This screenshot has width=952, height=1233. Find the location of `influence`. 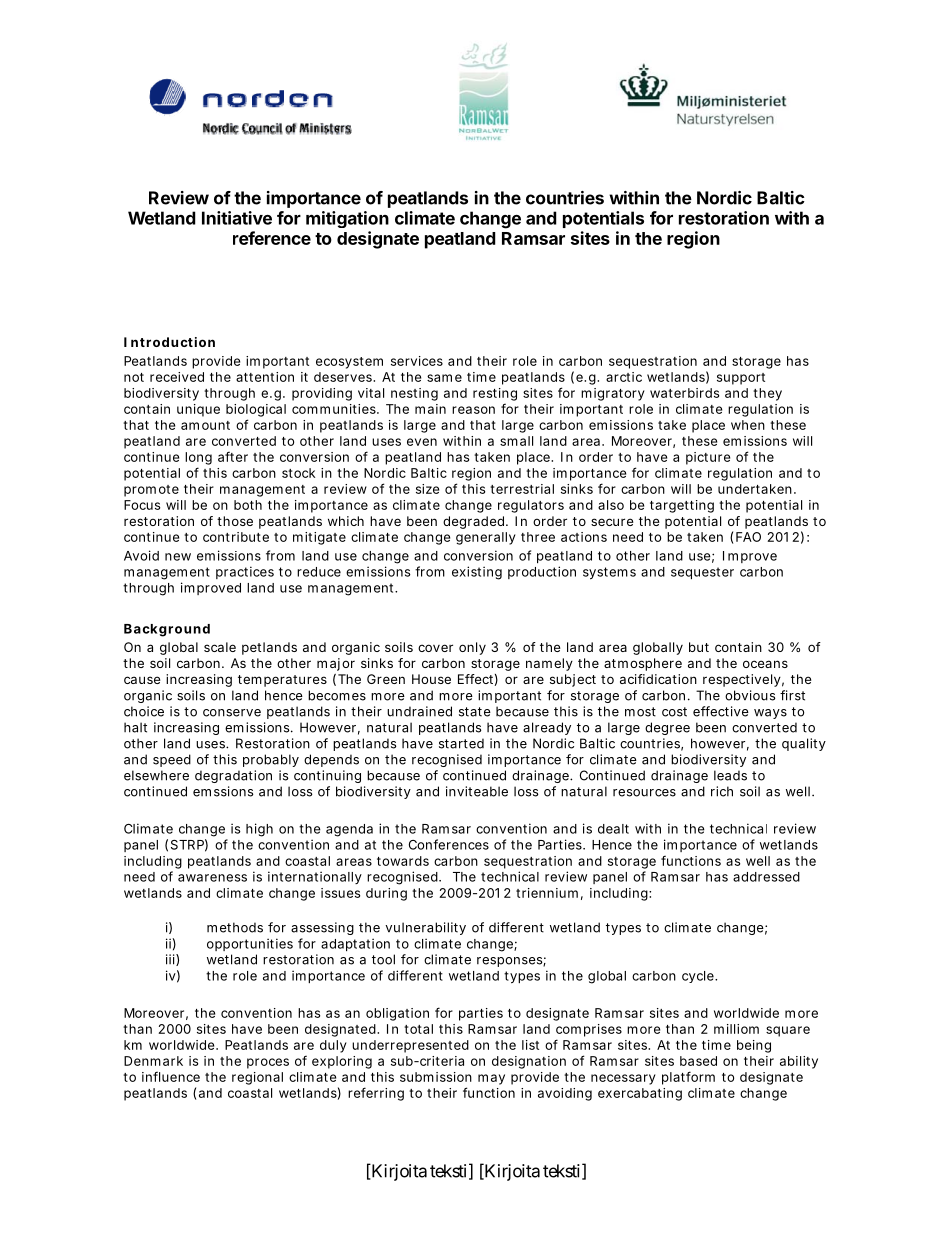

influence is located at coordinates (171, 1076).
